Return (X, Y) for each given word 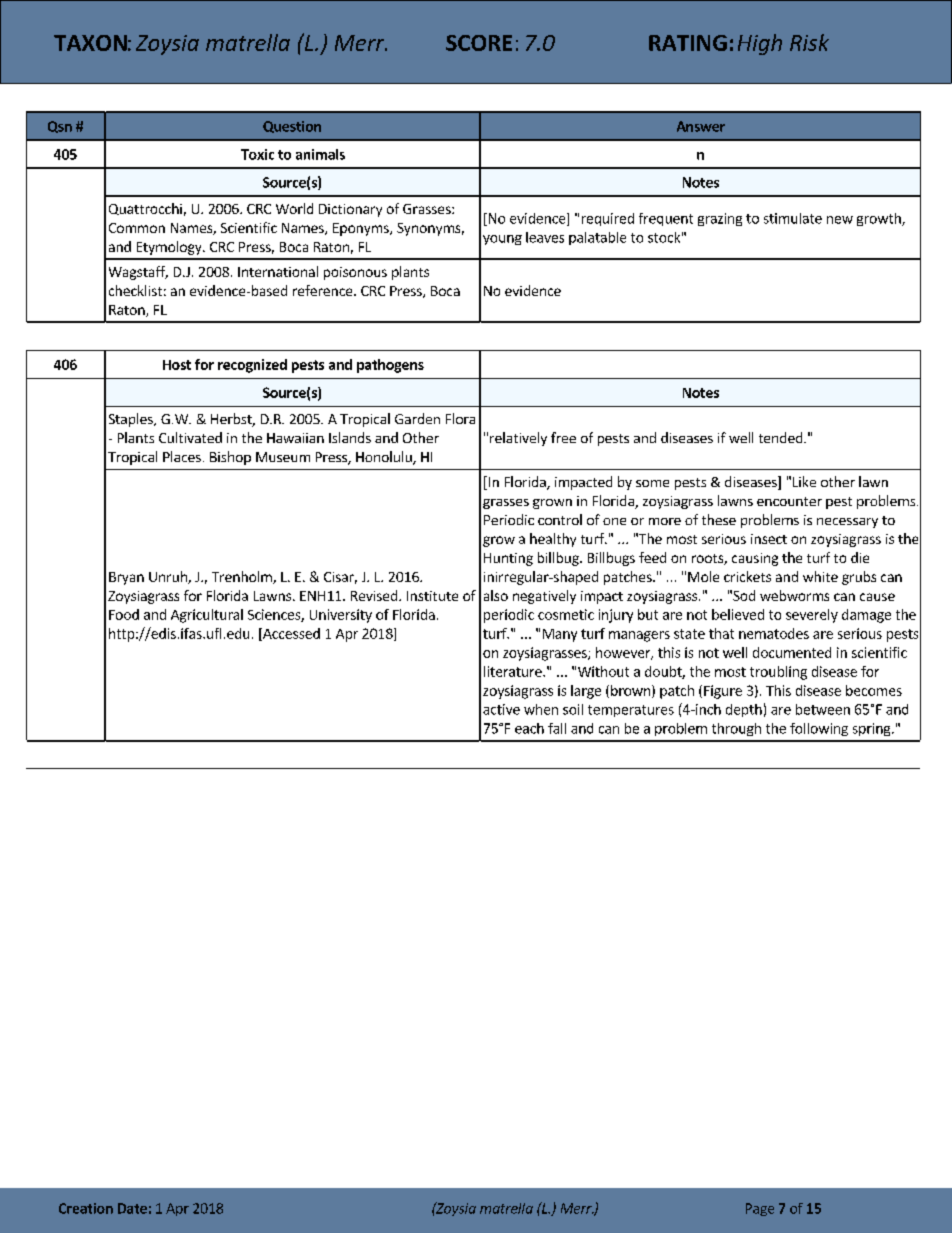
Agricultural (207, 616)
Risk (809, 42)
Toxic (257, 154)
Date (132, 1208)
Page (760, 1209)
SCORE (479, 43)
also (496, 595)
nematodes (774, 633)
